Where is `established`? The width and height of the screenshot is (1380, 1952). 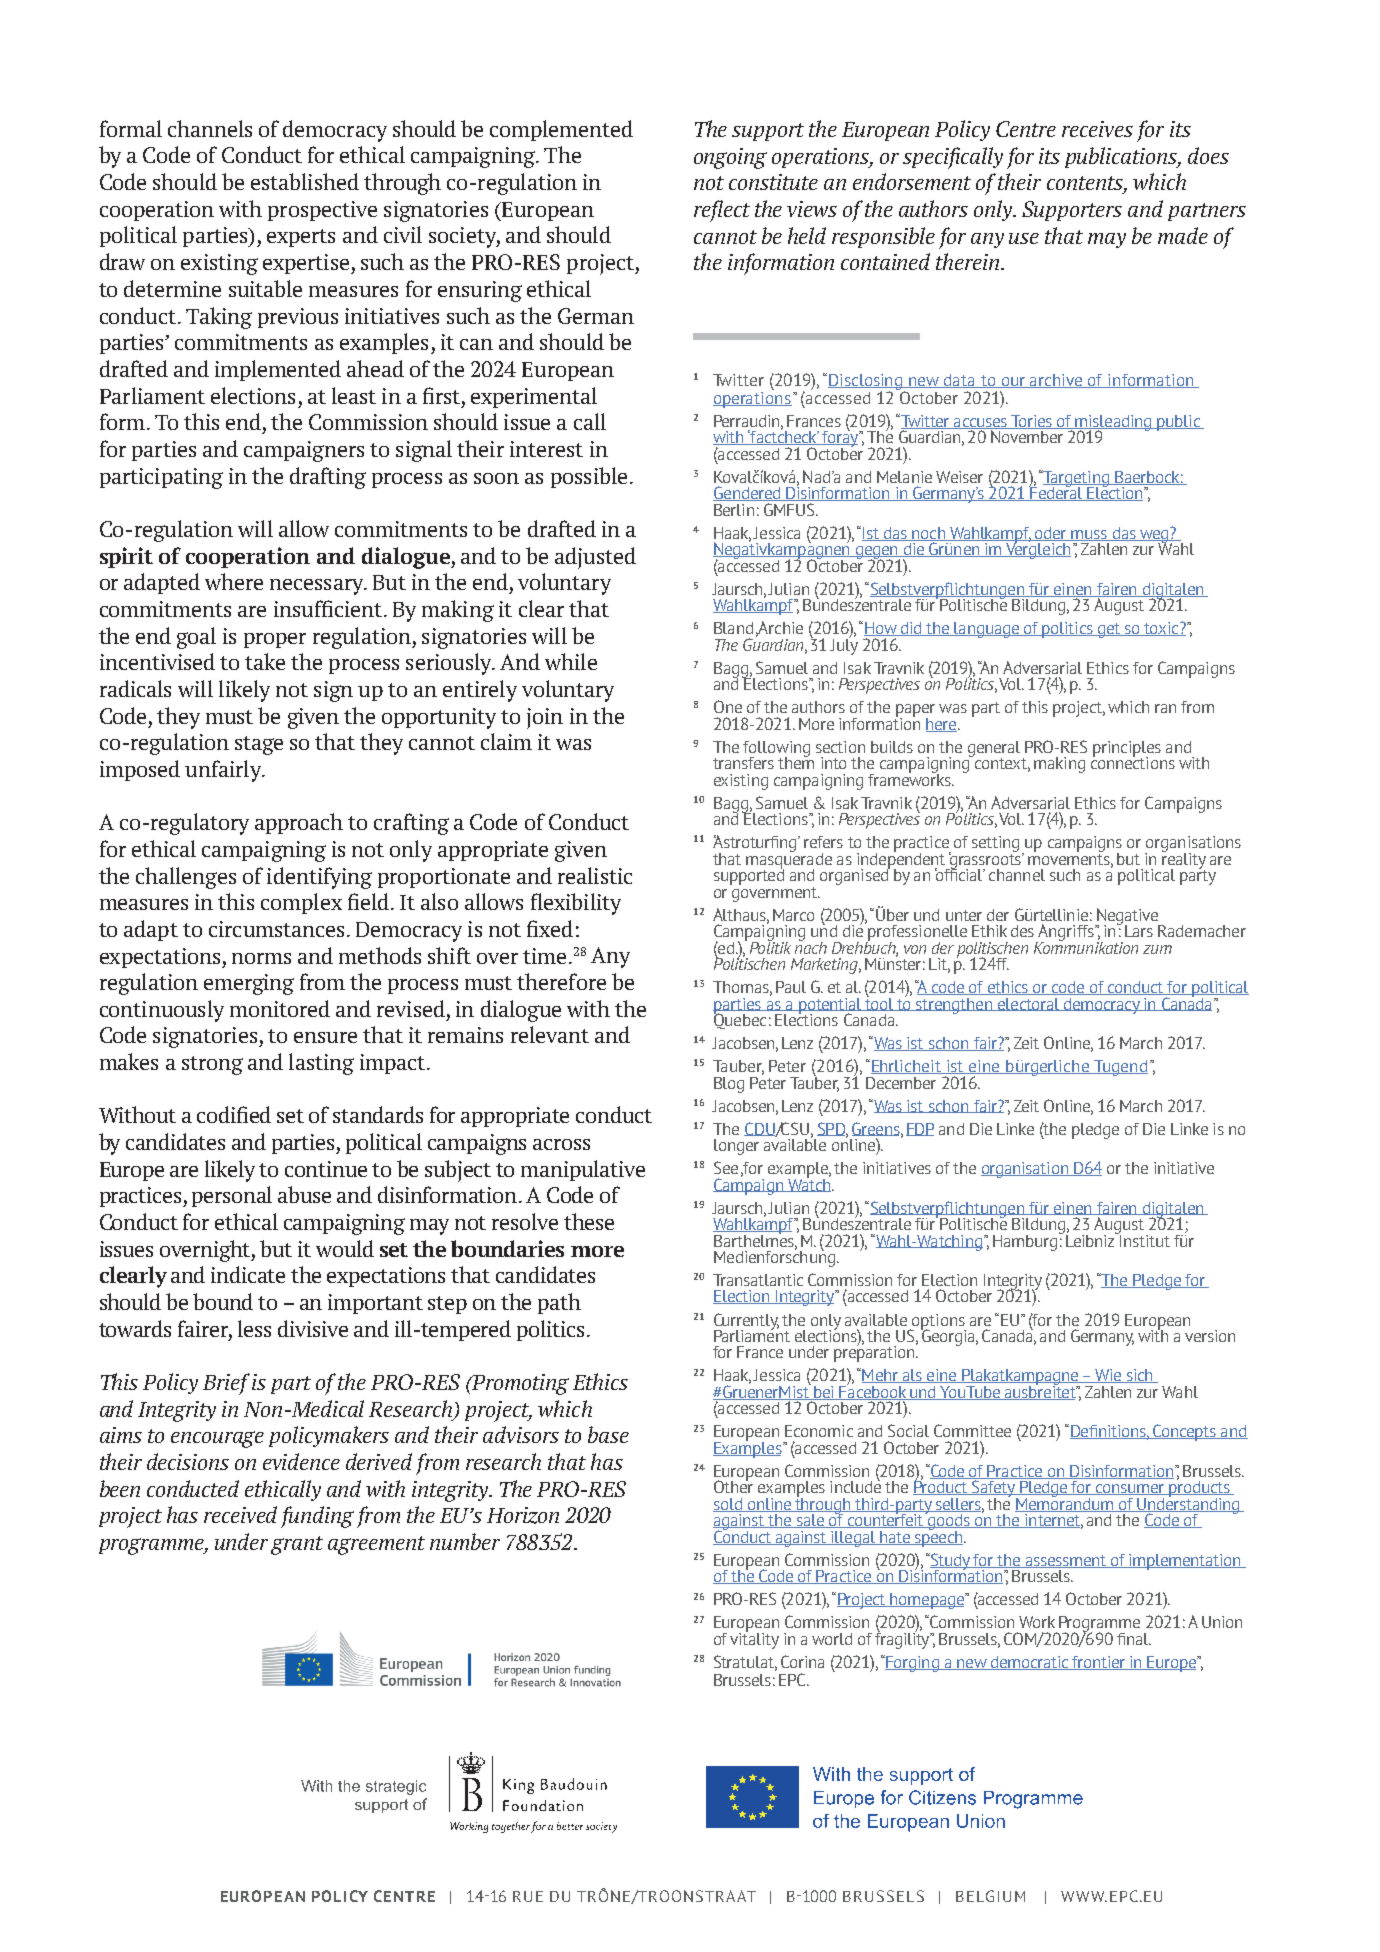 established is located at coordinates (305, 181).
